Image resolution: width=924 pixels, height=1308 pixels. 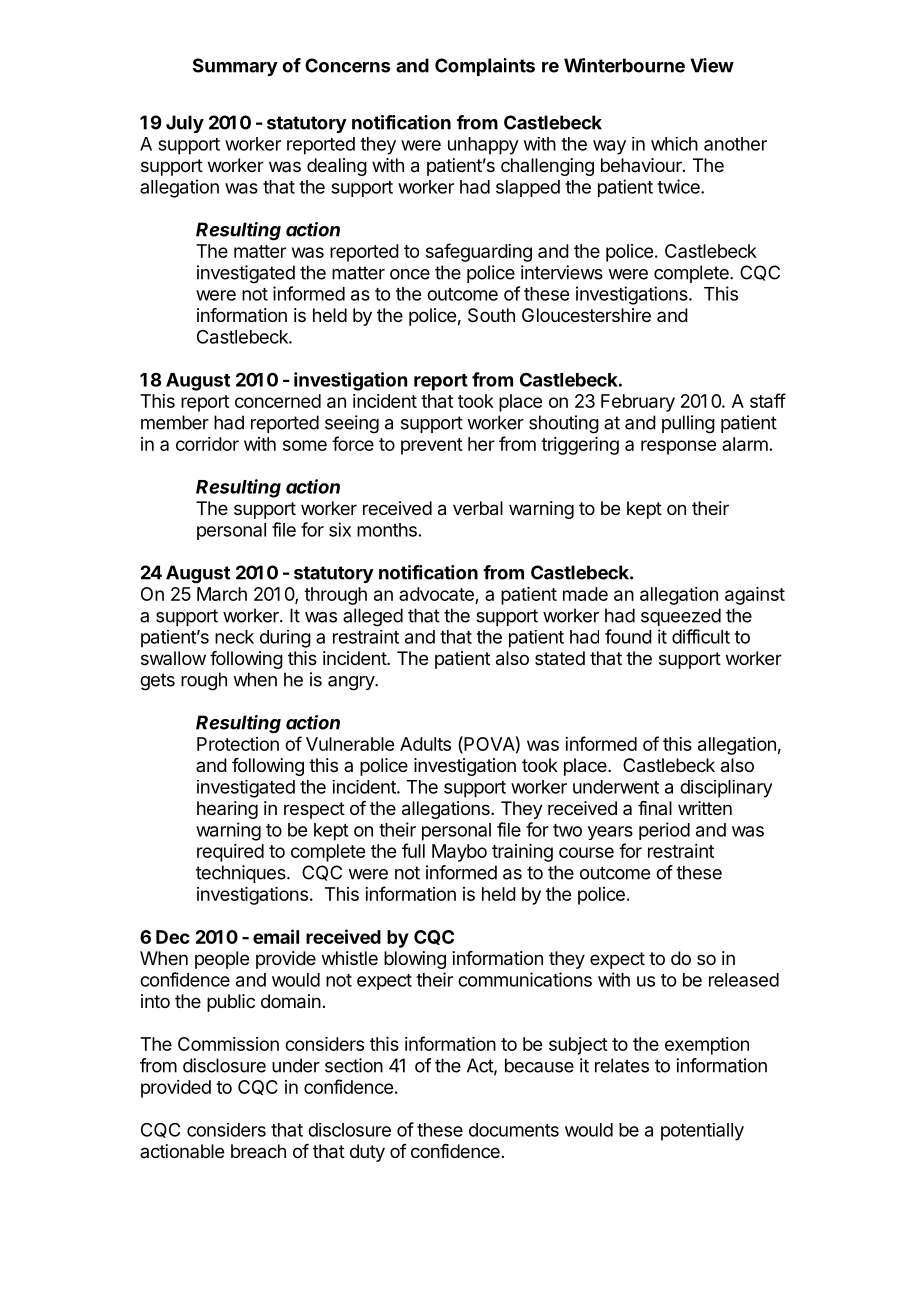 What do you see at coordinates (436, 594) in the document?
I see `advocate` at bounding box center [436, 594].
